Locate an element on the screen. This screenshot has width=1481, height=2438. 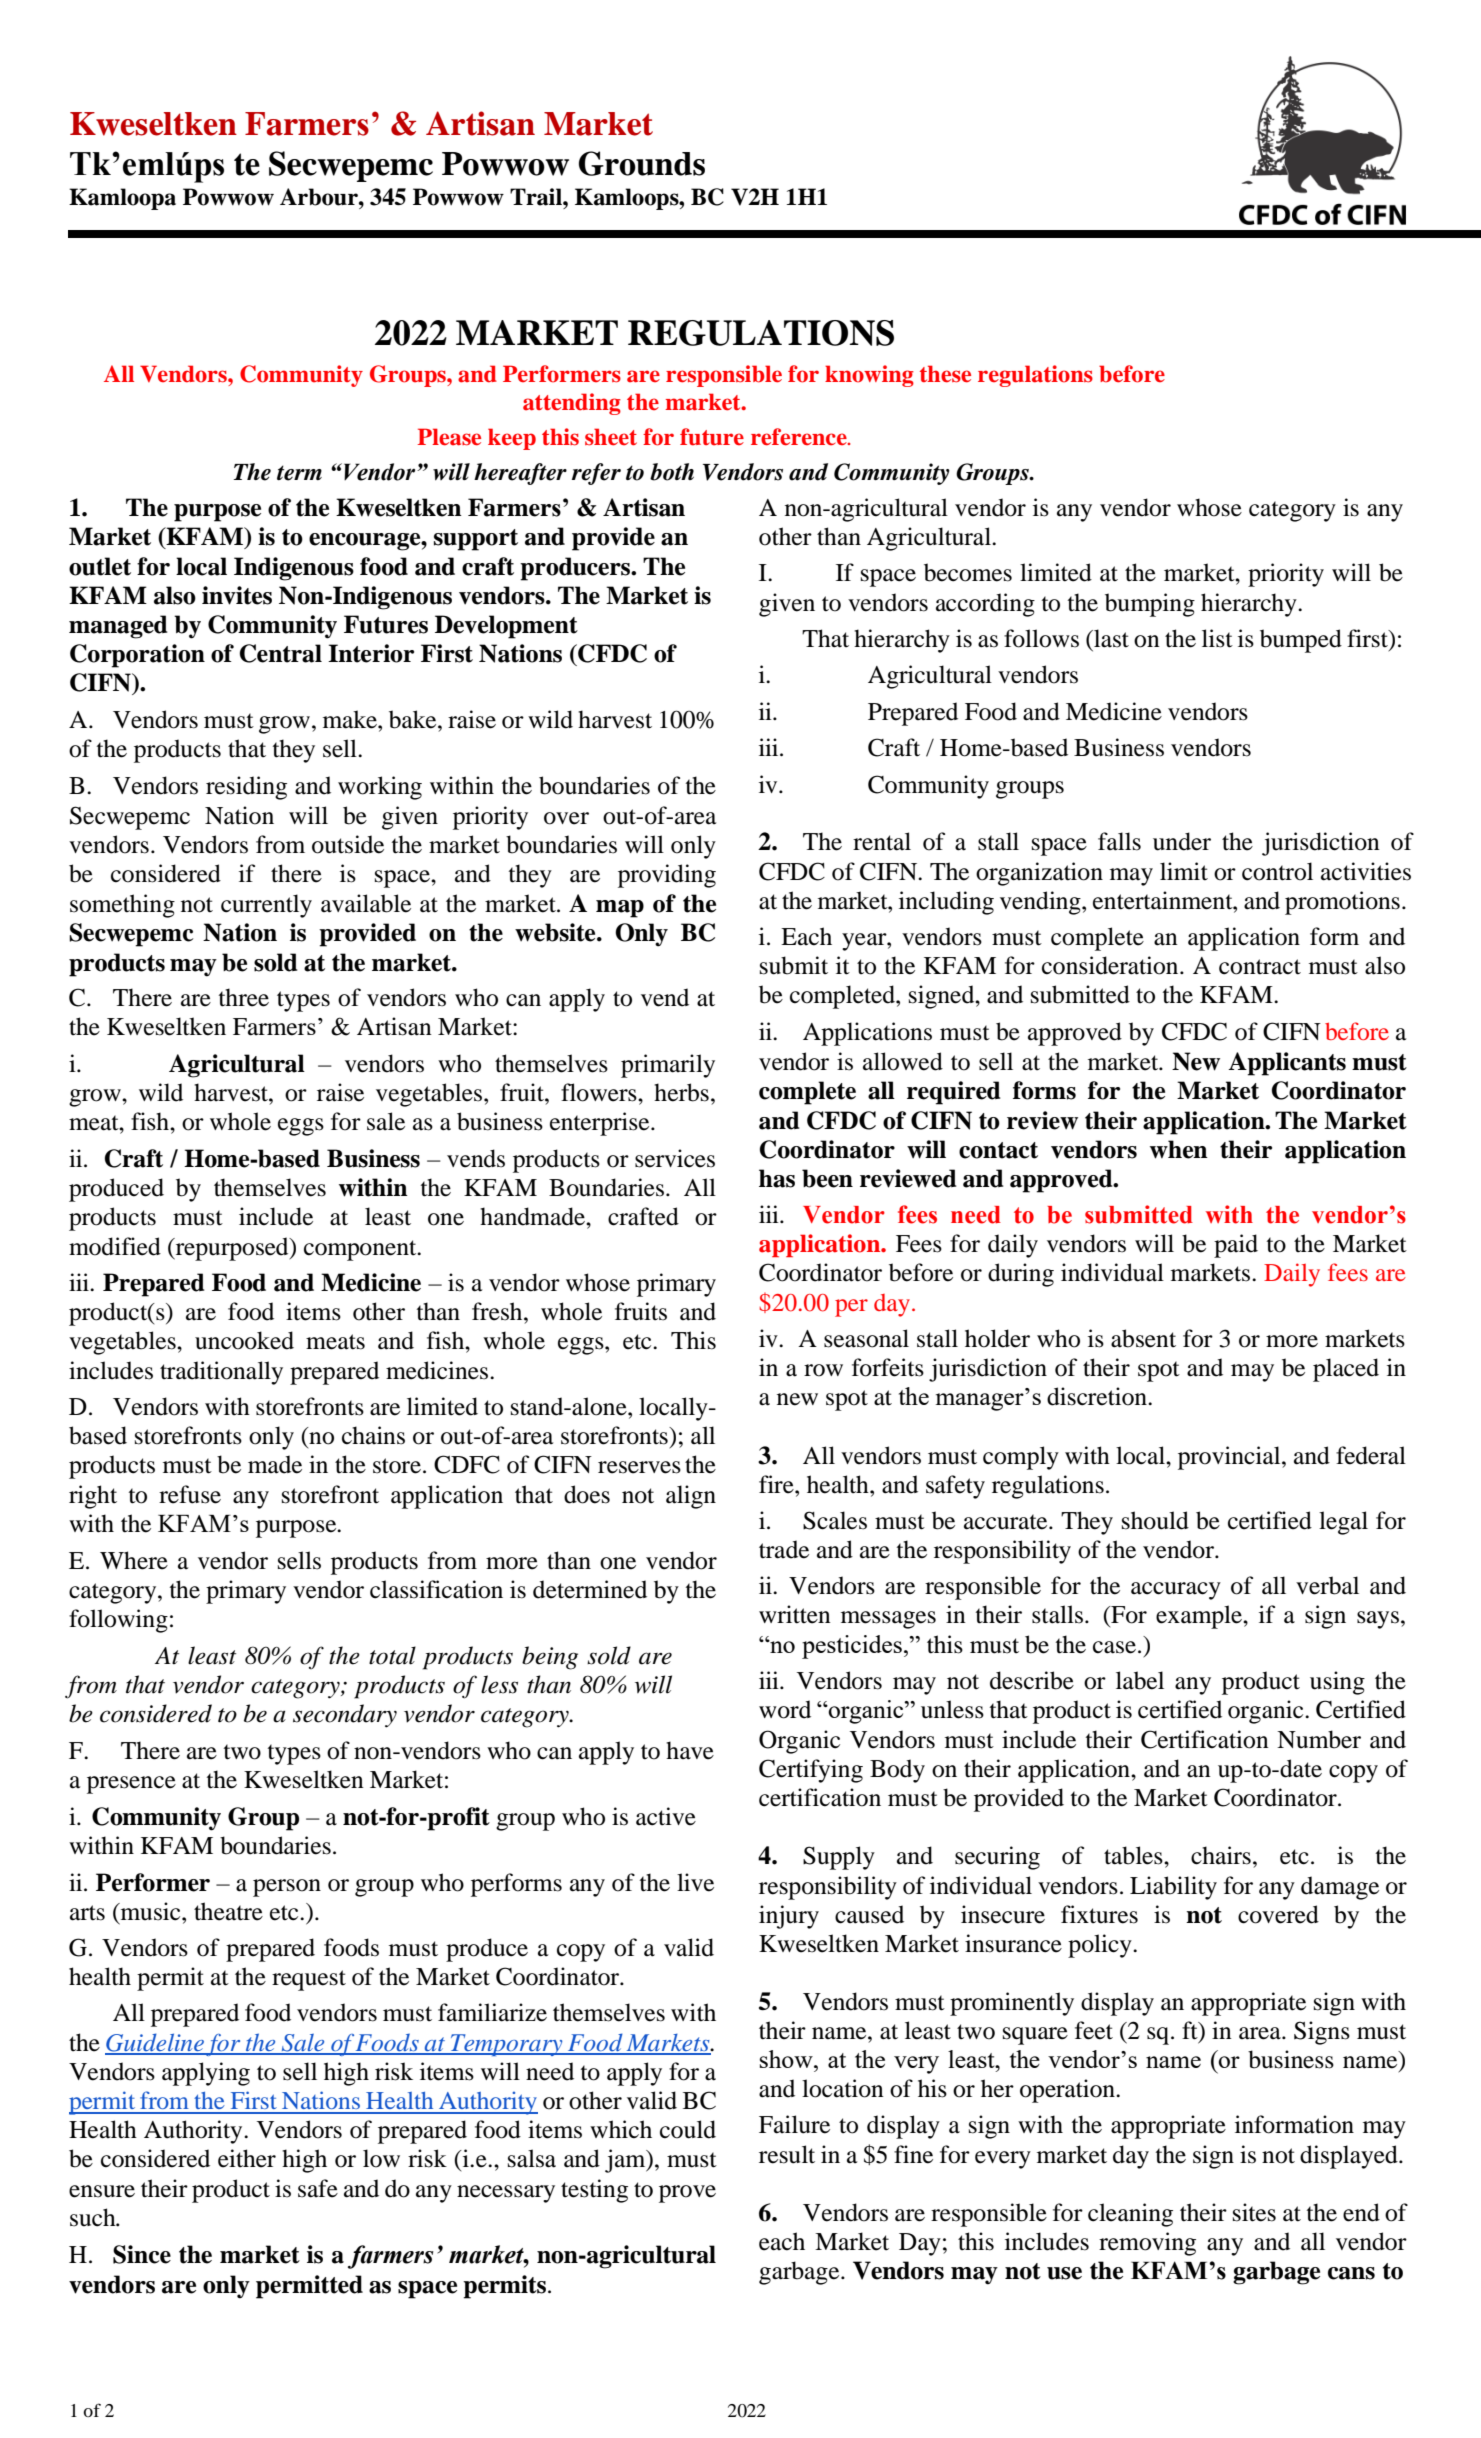
paid is located at coordinates (1236, 1246).
